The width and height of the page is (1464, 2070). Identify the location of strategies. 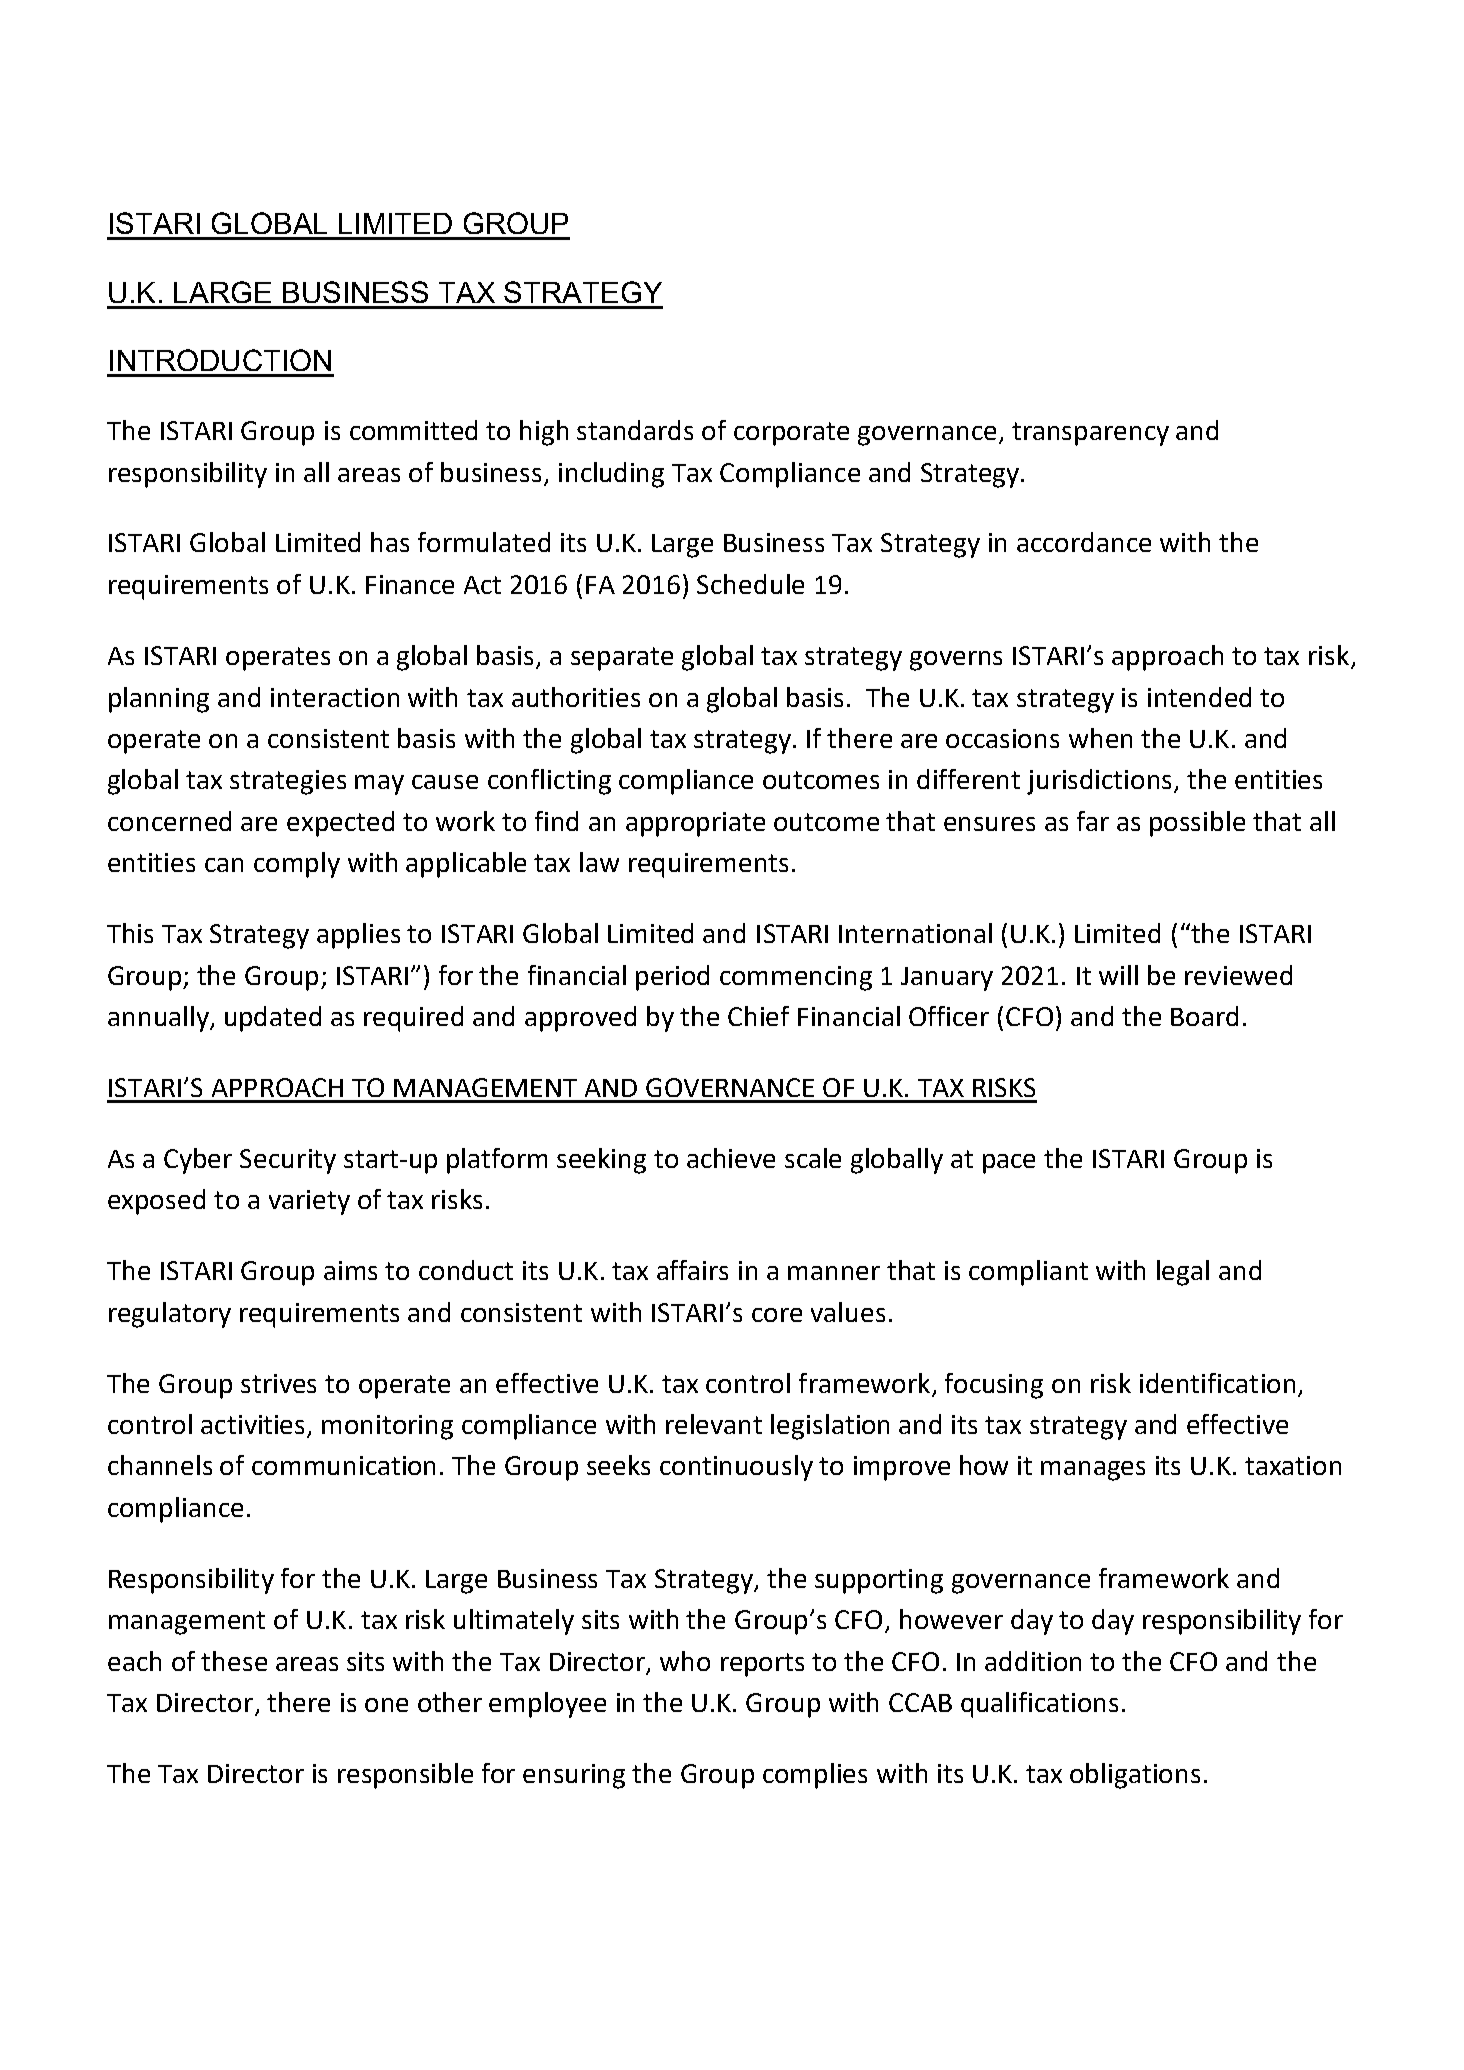
(288, 782).
